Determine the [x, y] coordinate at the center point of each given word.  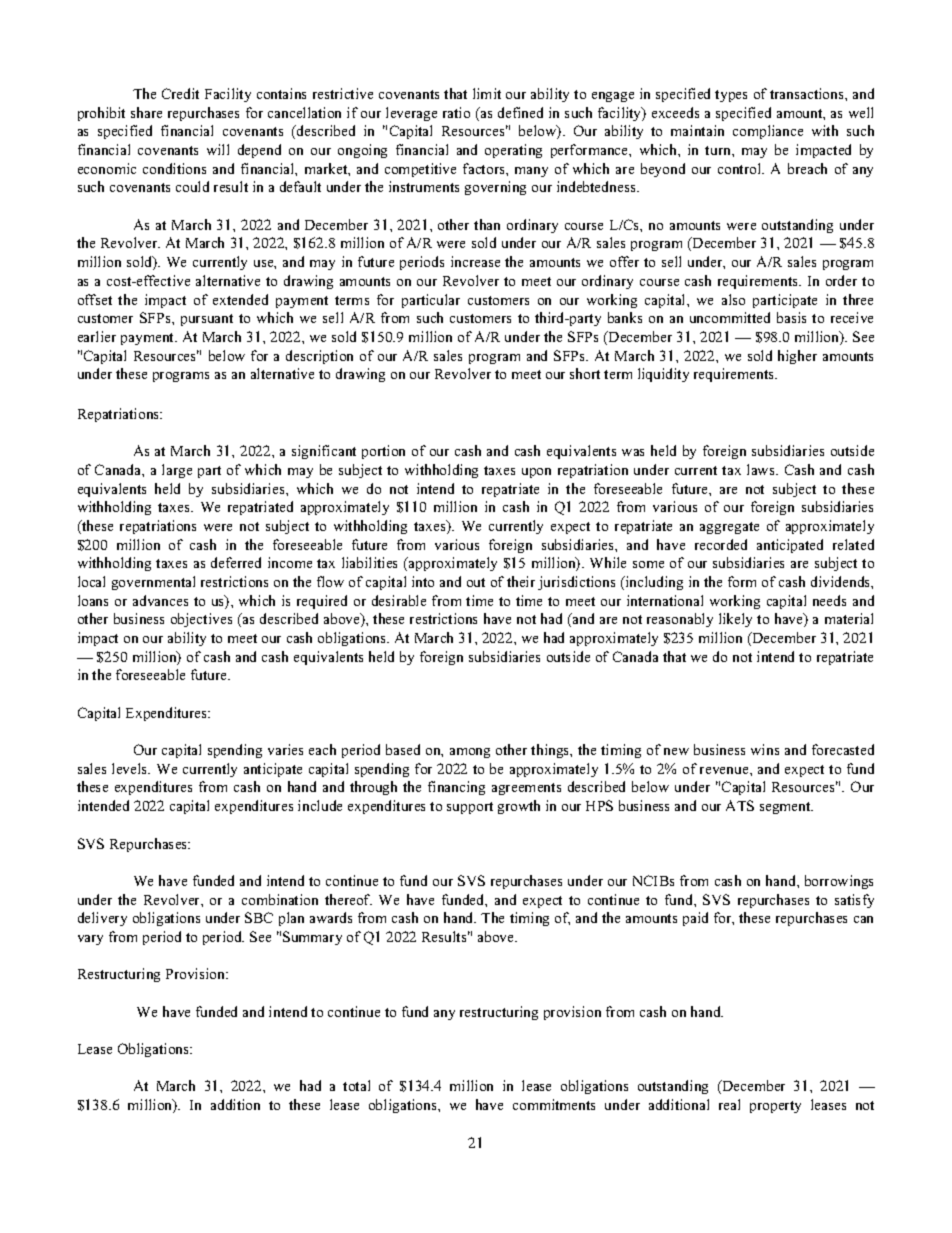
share [146, 112]
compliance [768, 132]
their [521, 581]
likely [735, 620]
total [356, 1085]
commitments [554, 1104]
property [775, 1107]
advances [160, 600]
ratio [456, 112]
